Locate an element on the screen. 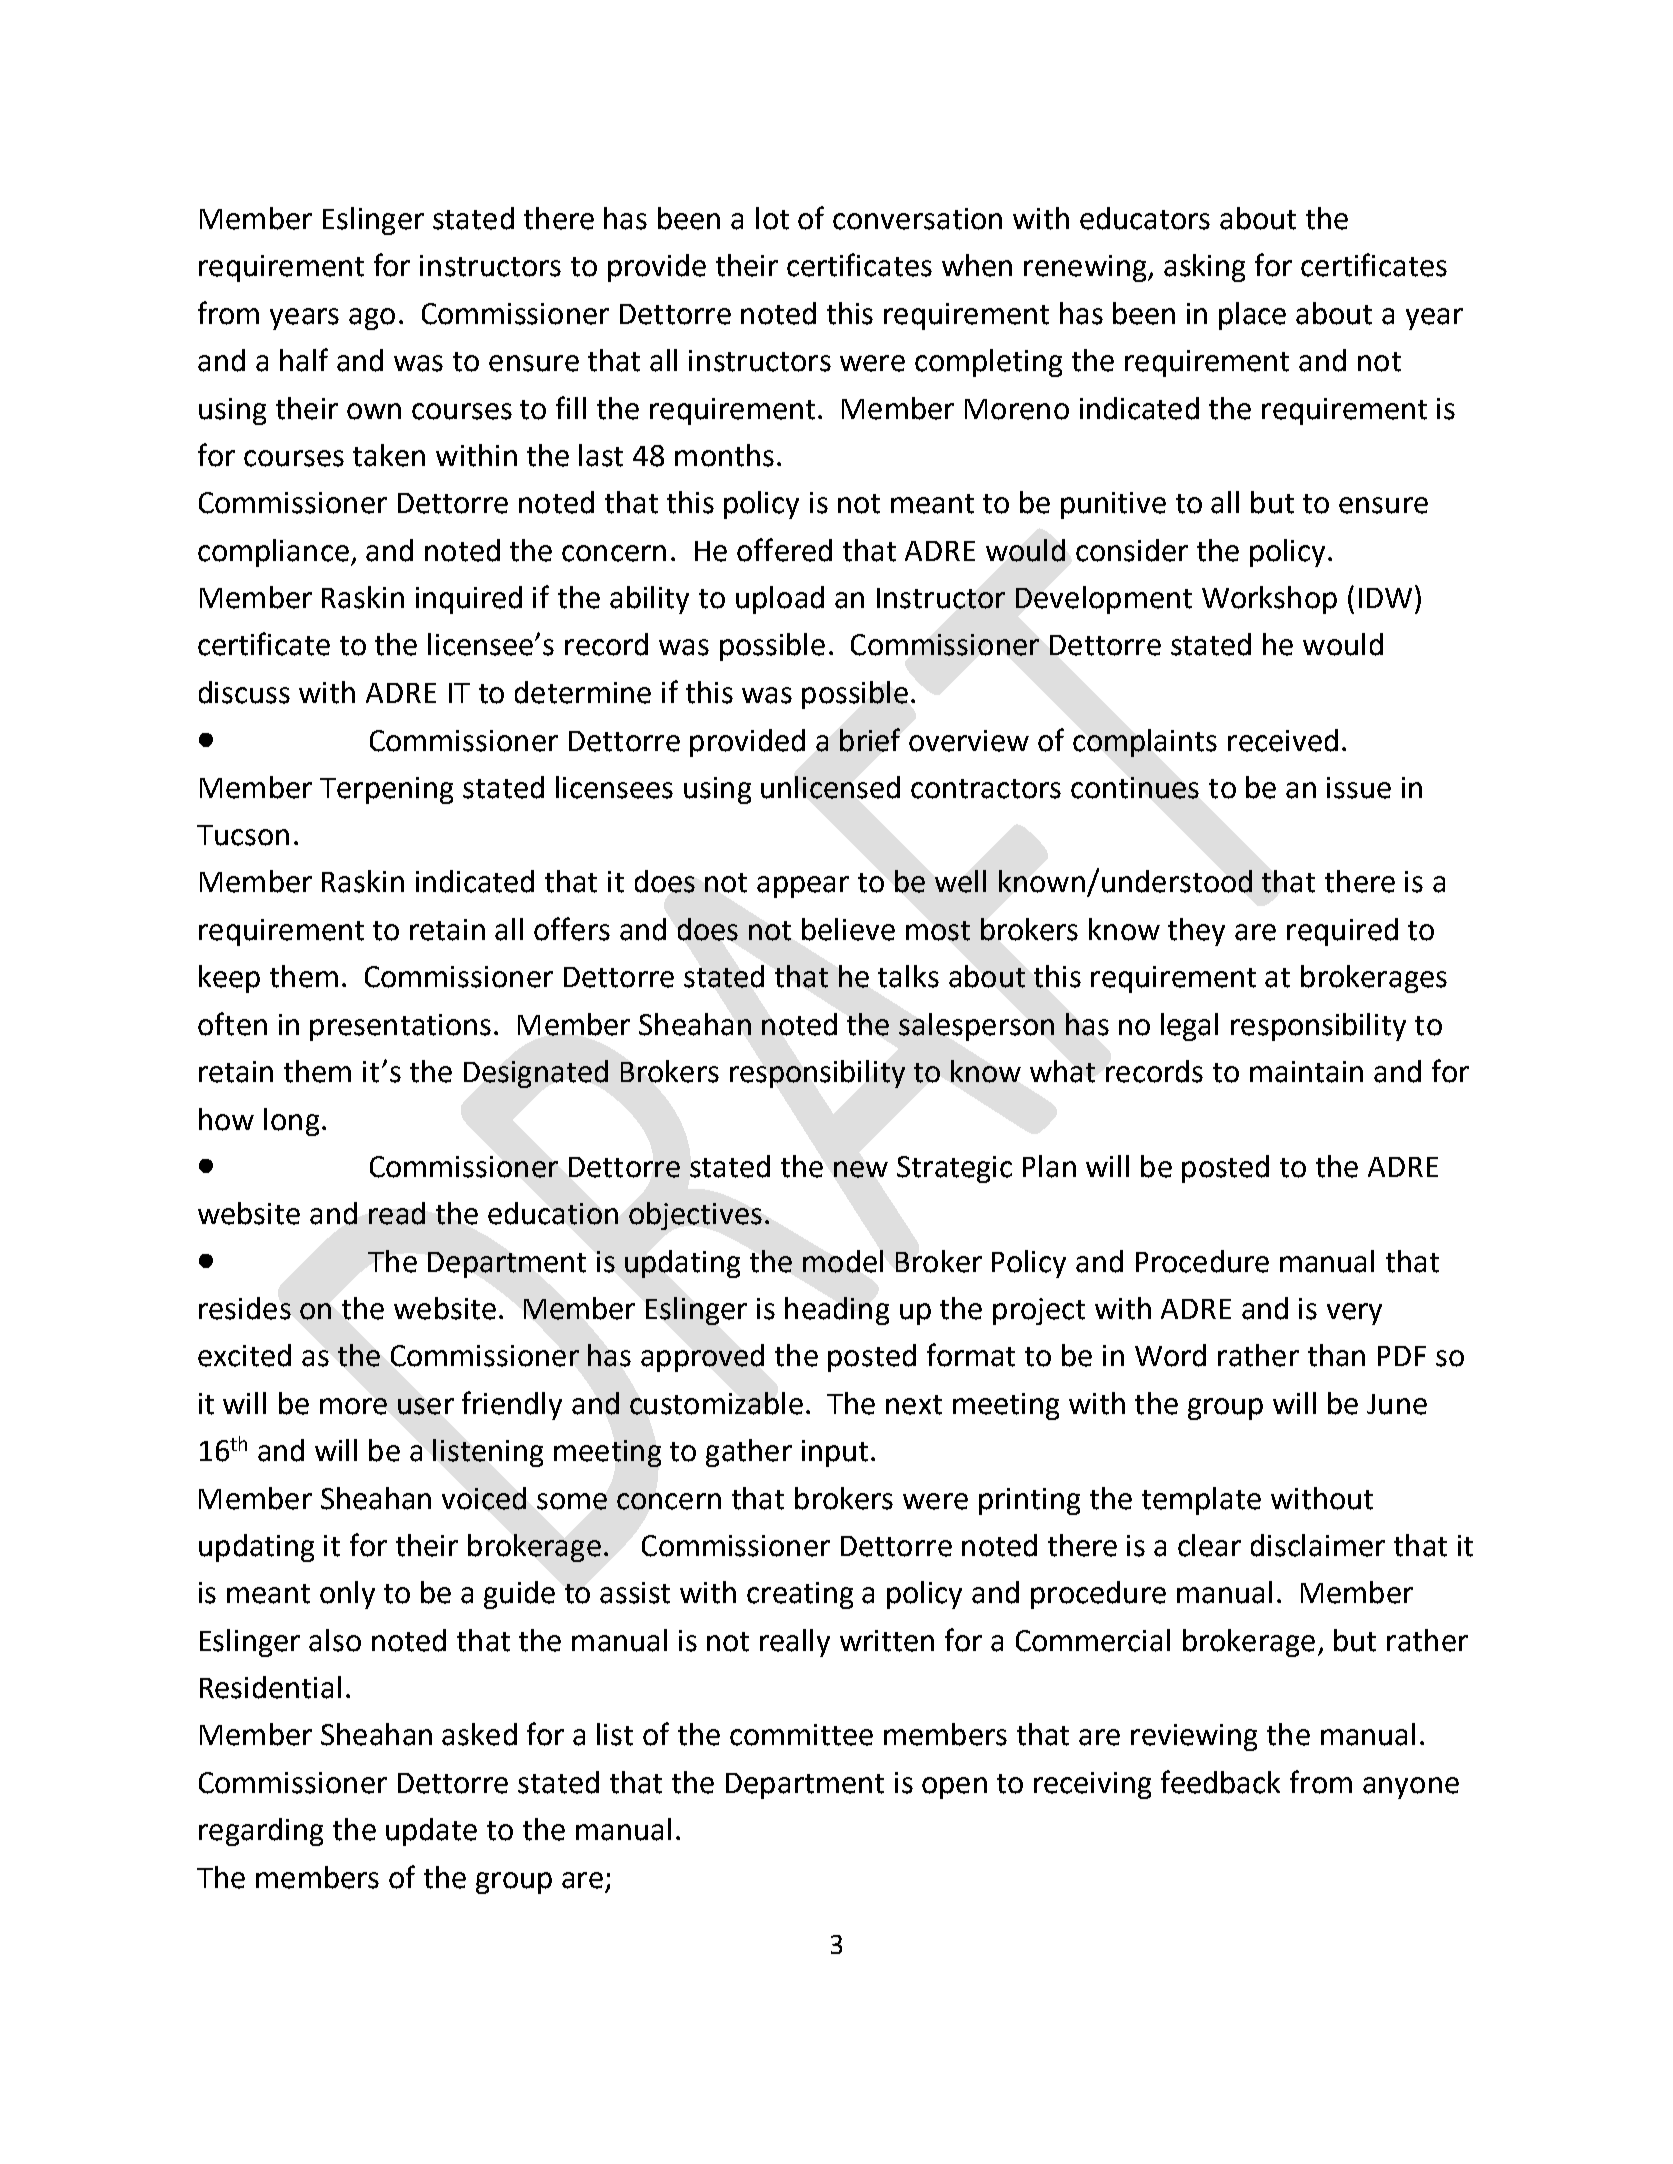 Image resolution: width=1673 pixels, height=2164 pixels. template is located at coordinates (1201, 1501).
